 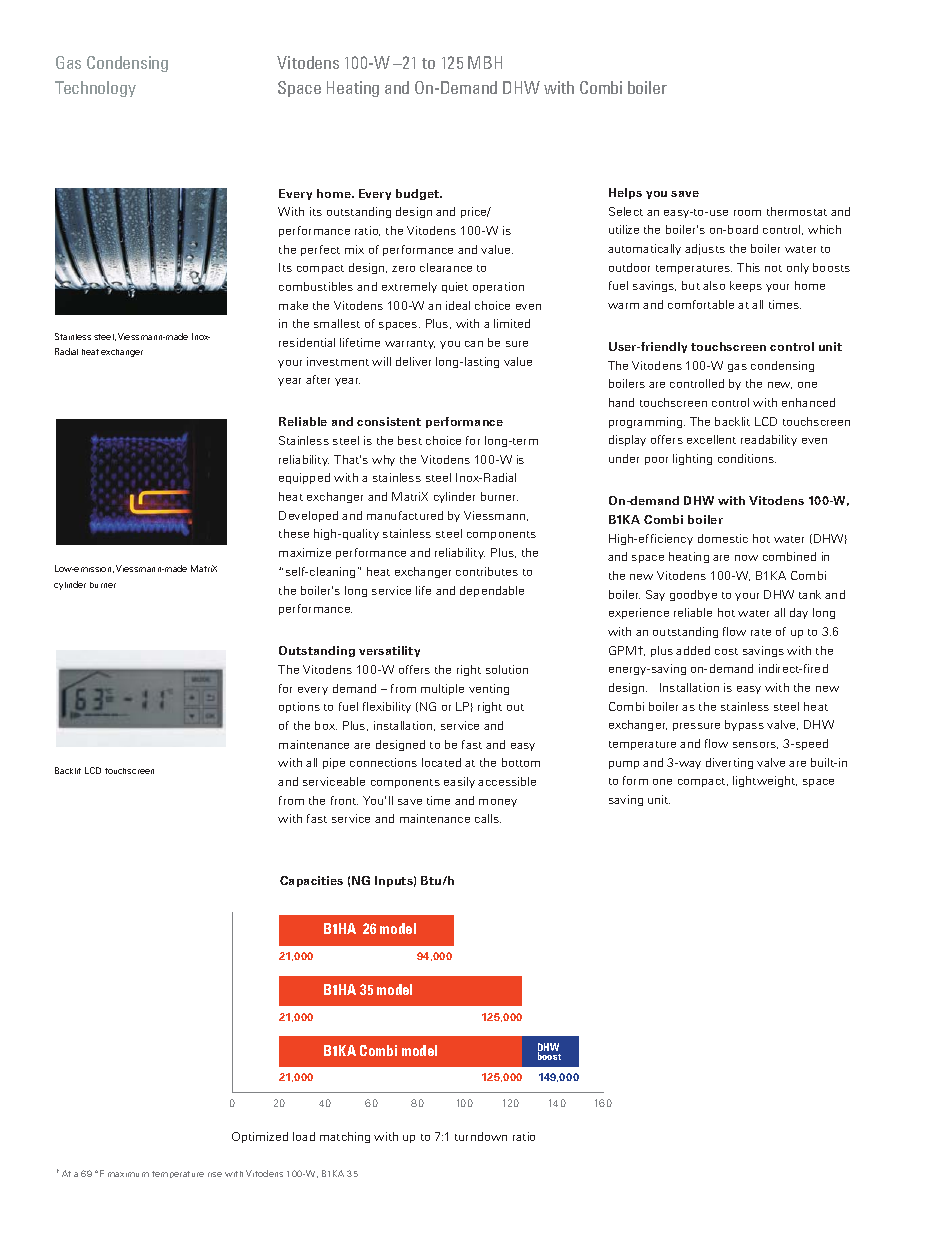 What do you see at coordinates (485, 62) in the document?
I see `MBH` at bounding box center [485, 62].
